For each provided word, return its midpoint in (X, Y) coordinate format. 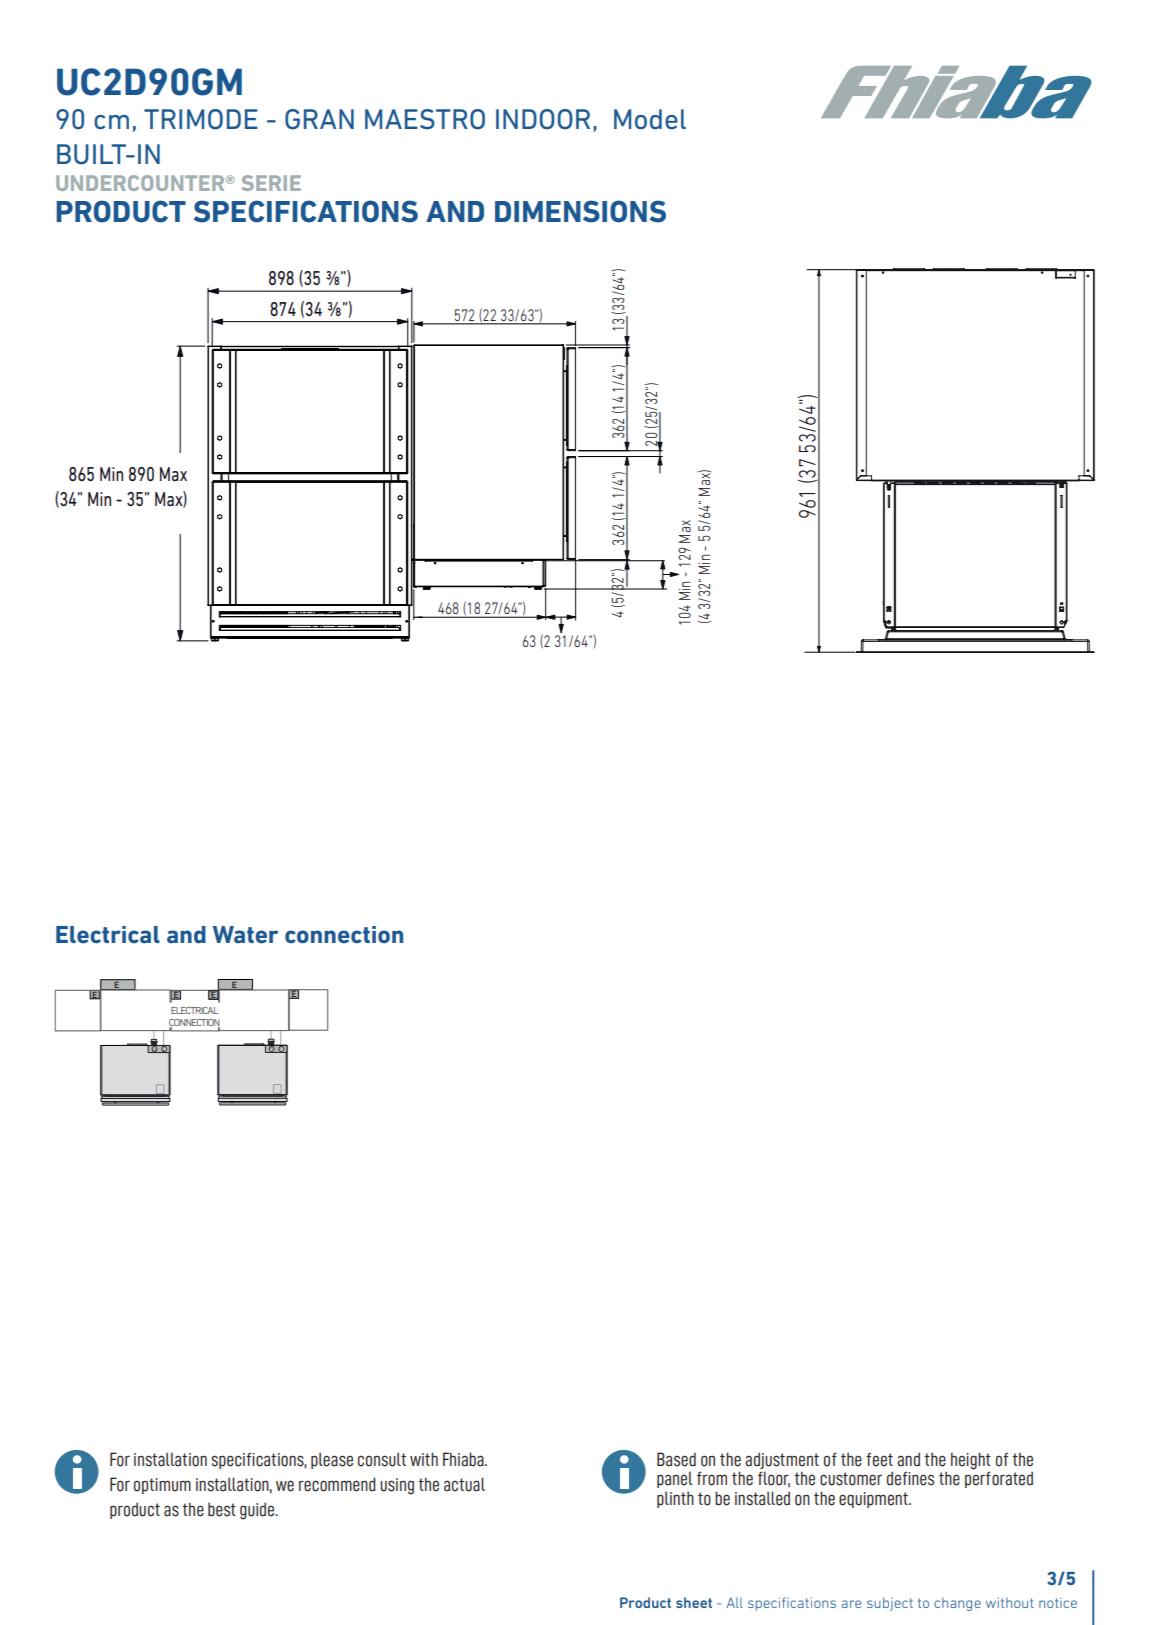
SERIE (271, 183)
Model (650, 119)
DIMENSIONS (580, 211)
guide (258, 1511)
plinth (675, 1499)
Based (676, 1459)
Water (245, 935)
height (971, 1462)
